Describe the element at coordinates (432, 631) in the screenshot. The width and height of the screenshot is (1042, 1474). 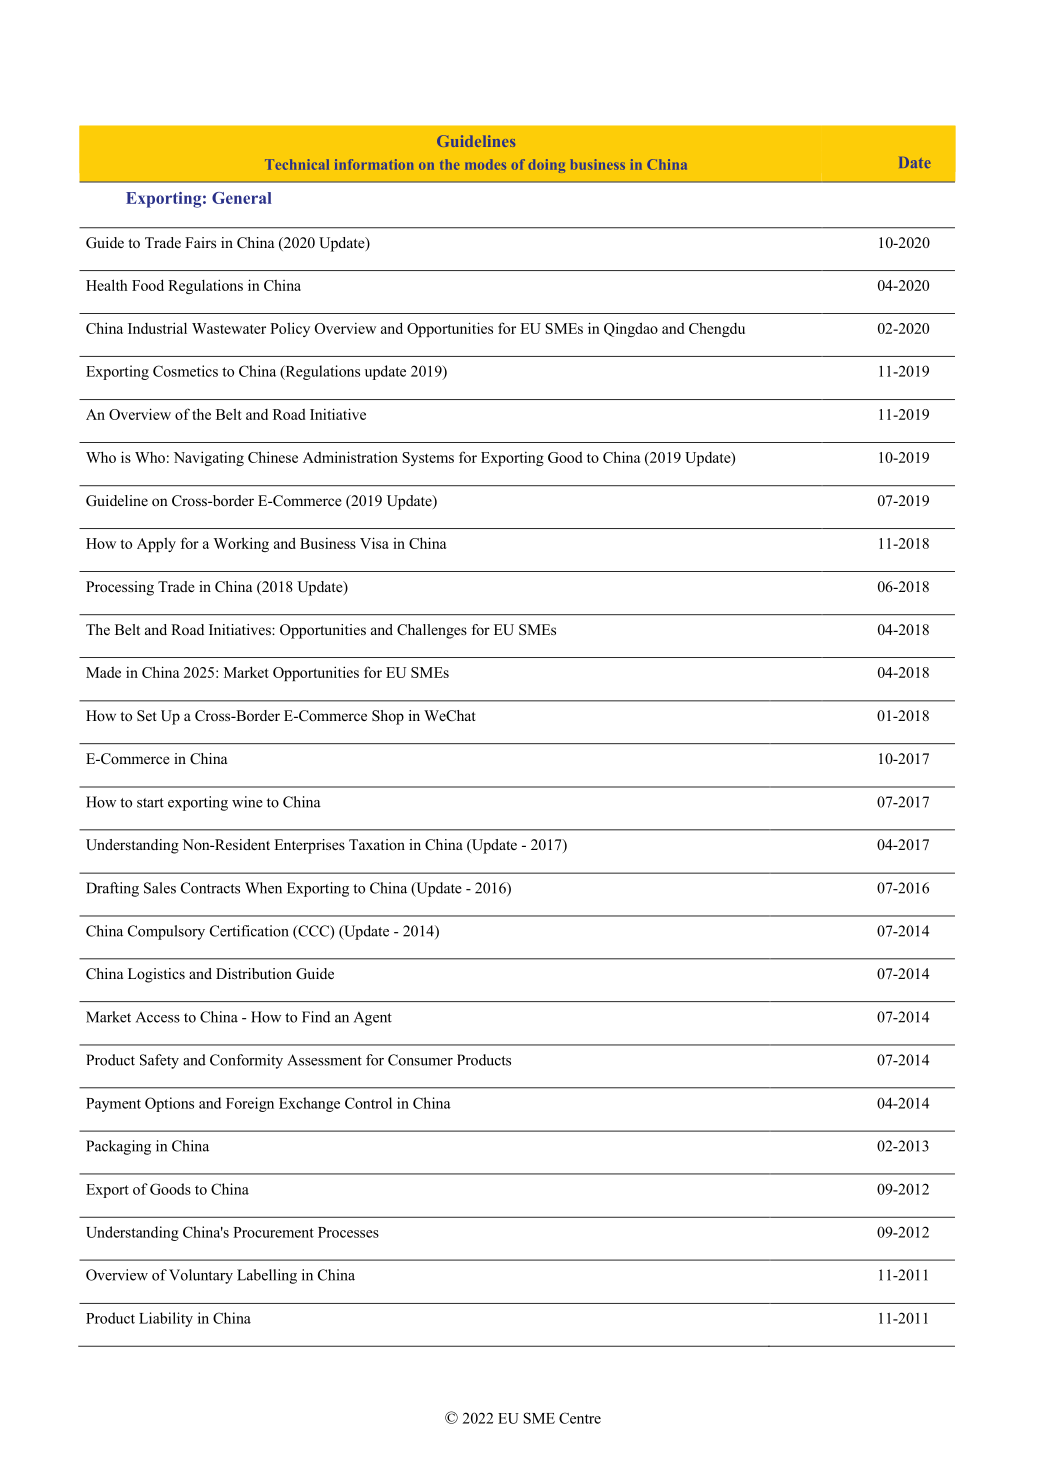
I see `Challenges` at that location.
